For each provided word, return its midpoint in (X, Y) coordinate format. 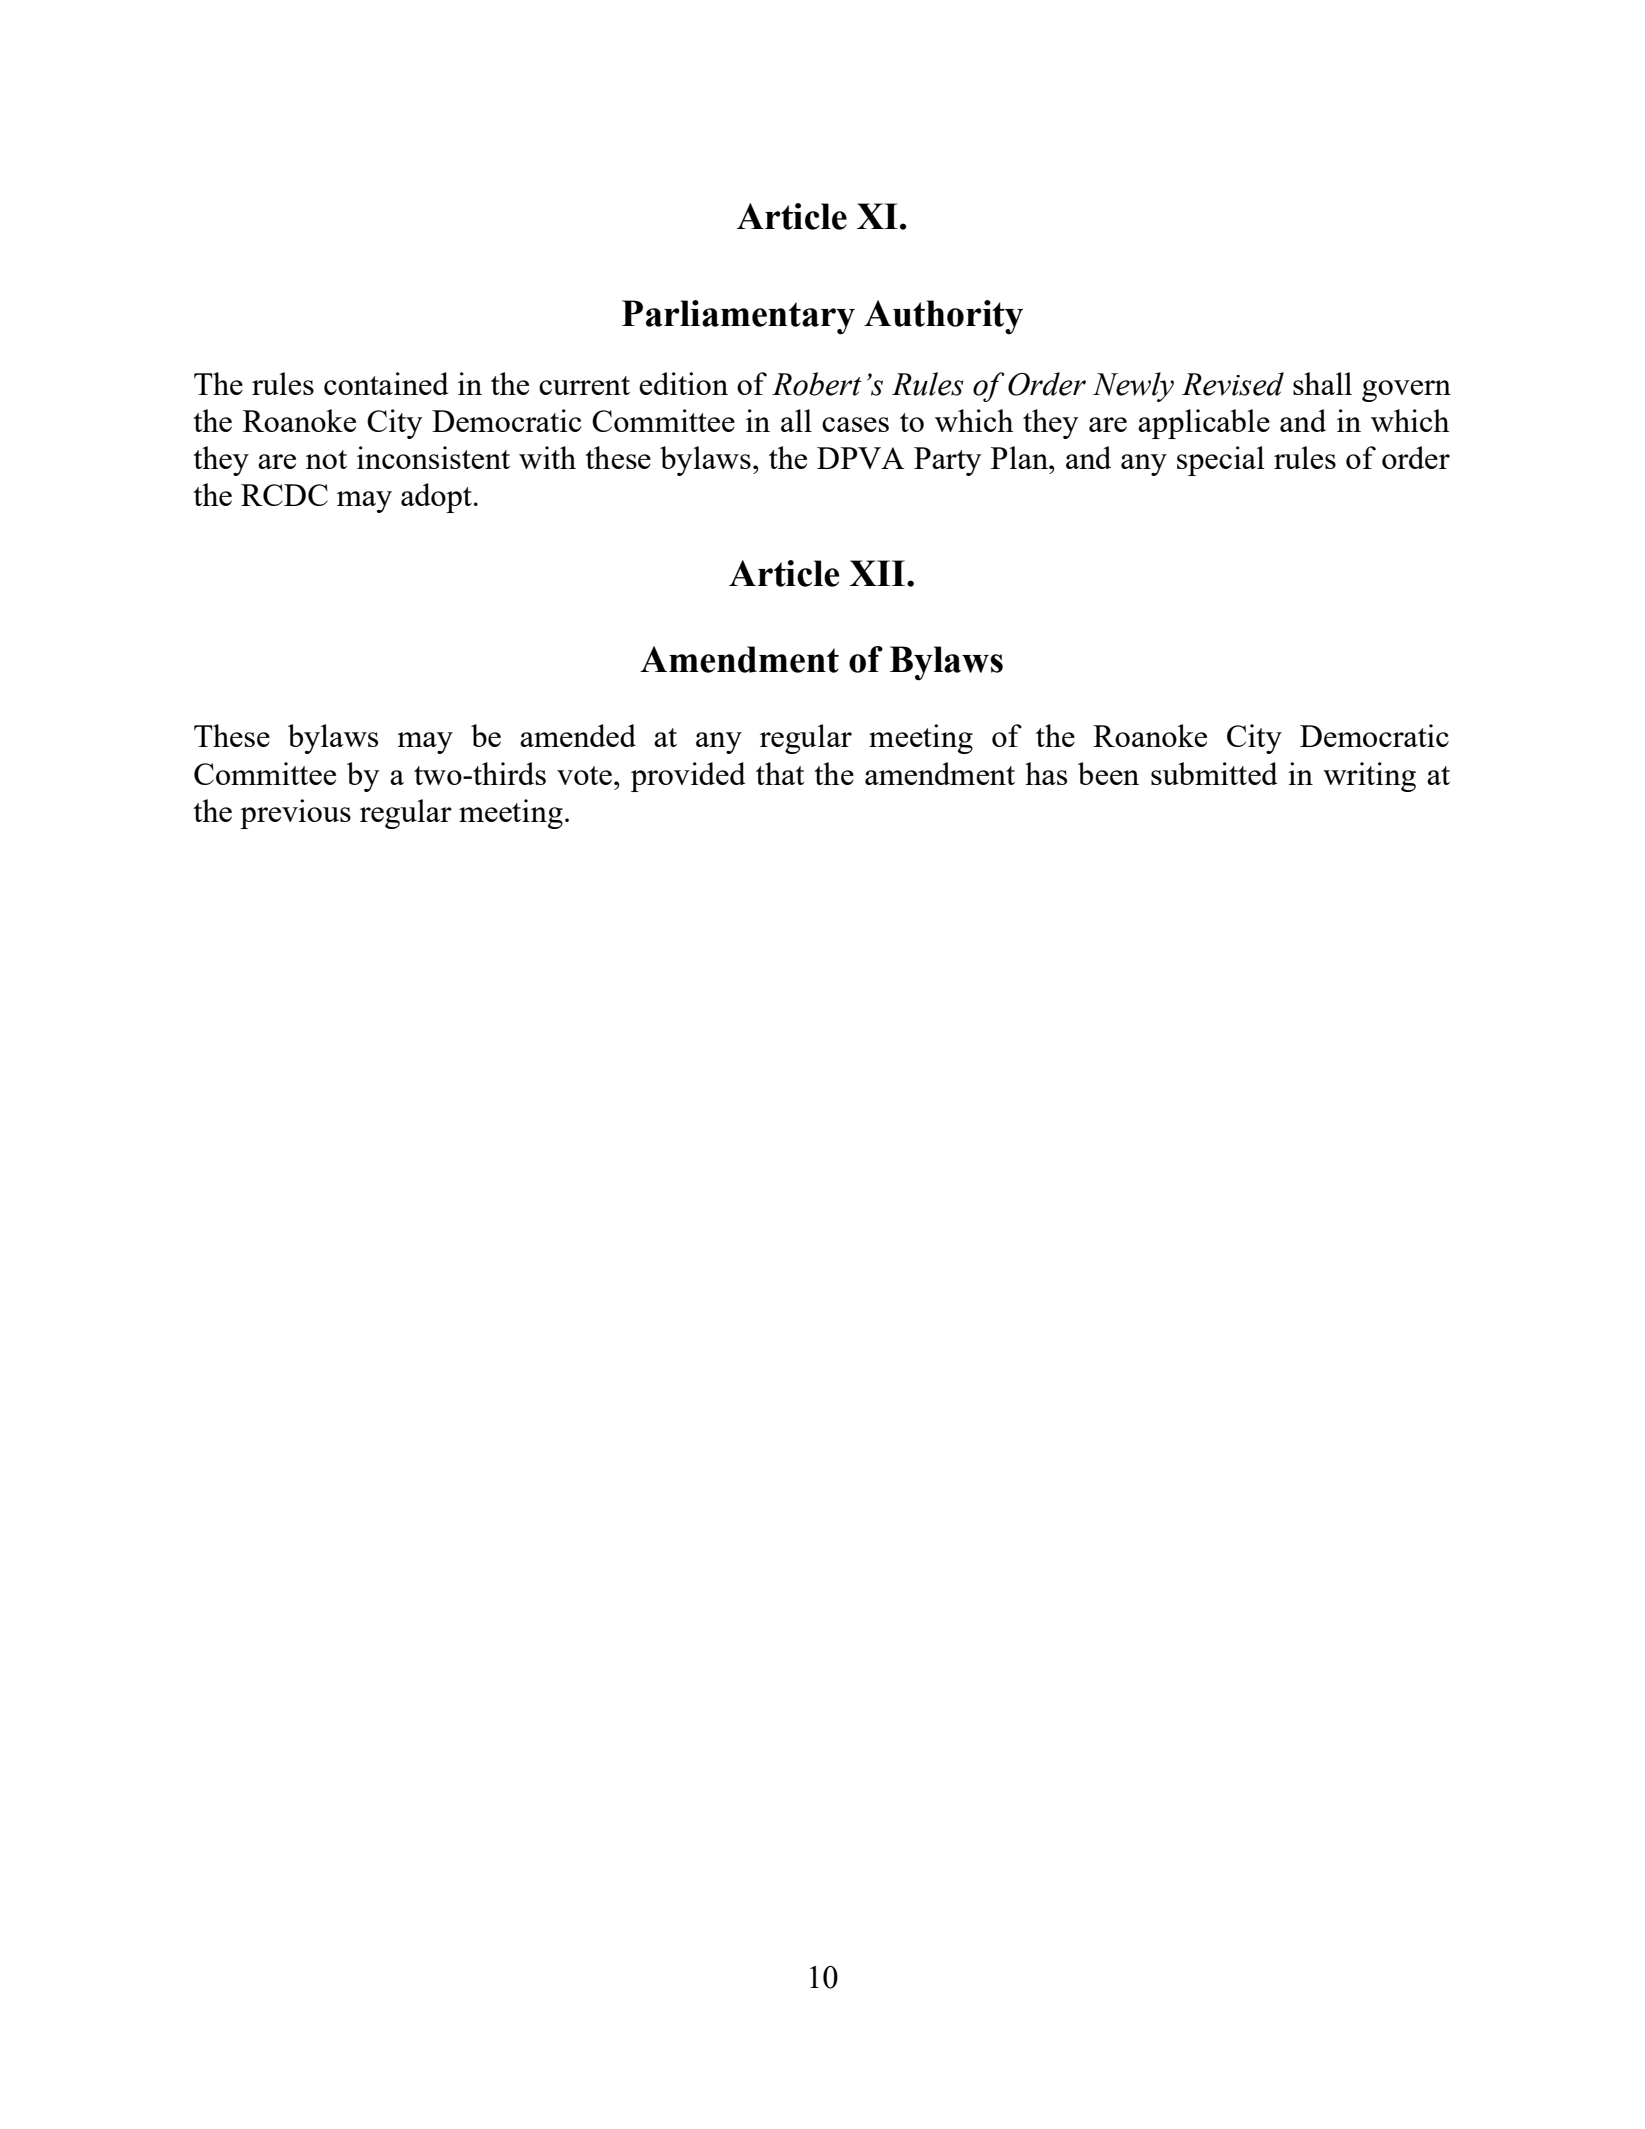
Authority (943, 317)
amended (578, 735)
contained (386, 383)
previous (295, 814)
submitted (1214, 773)
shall (1322, 383)
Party (948, 461)
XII (877, 573)
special (1221, 461)
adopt (436, 498)
